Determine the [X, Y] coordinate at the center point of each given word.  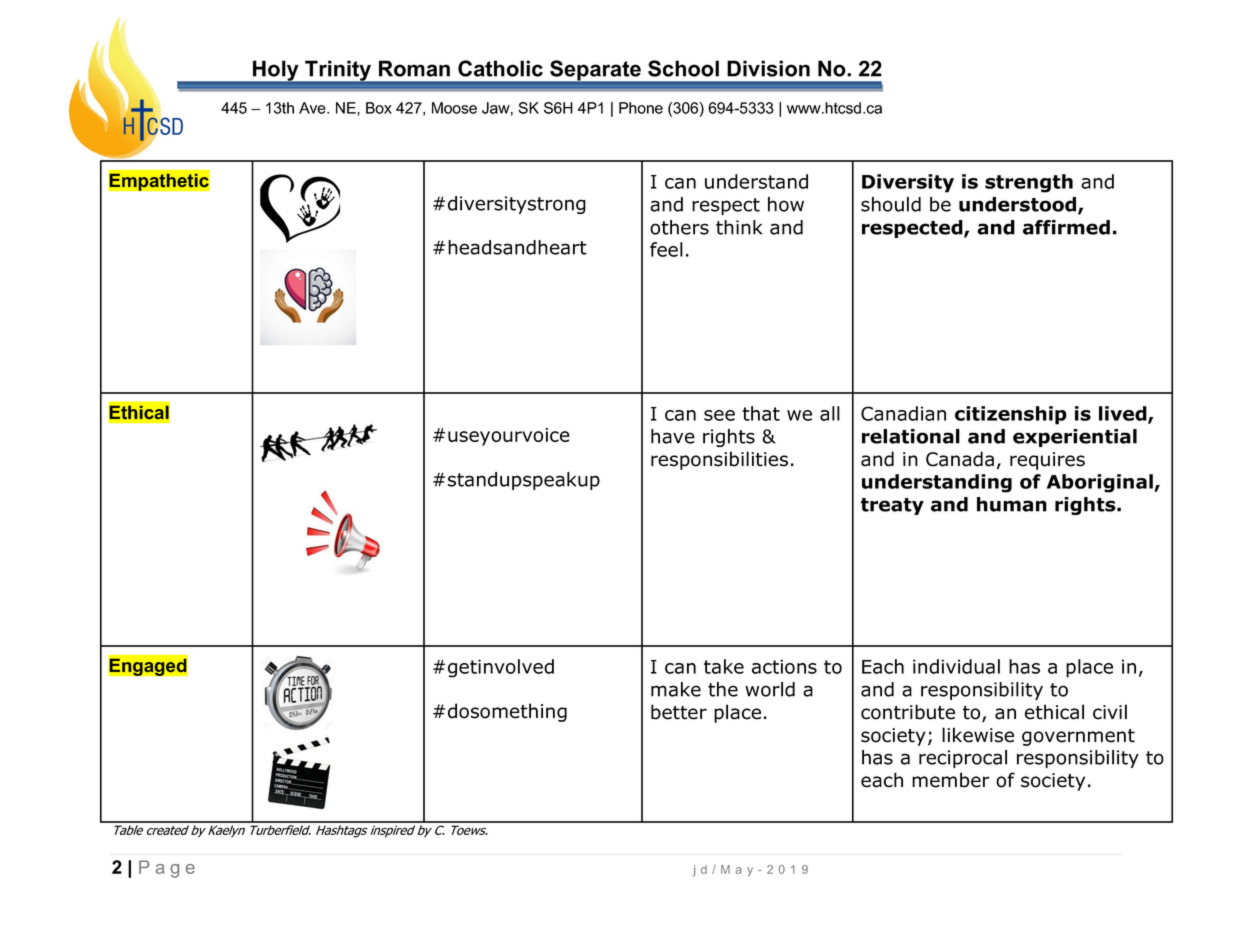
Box [379, 108]
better [679, 712]
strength [1029, 183]
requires [1047, 461]
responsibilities [719, 460]
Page [167, 869]
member [951, 780]
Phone [641, 108]
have [673, 436]
